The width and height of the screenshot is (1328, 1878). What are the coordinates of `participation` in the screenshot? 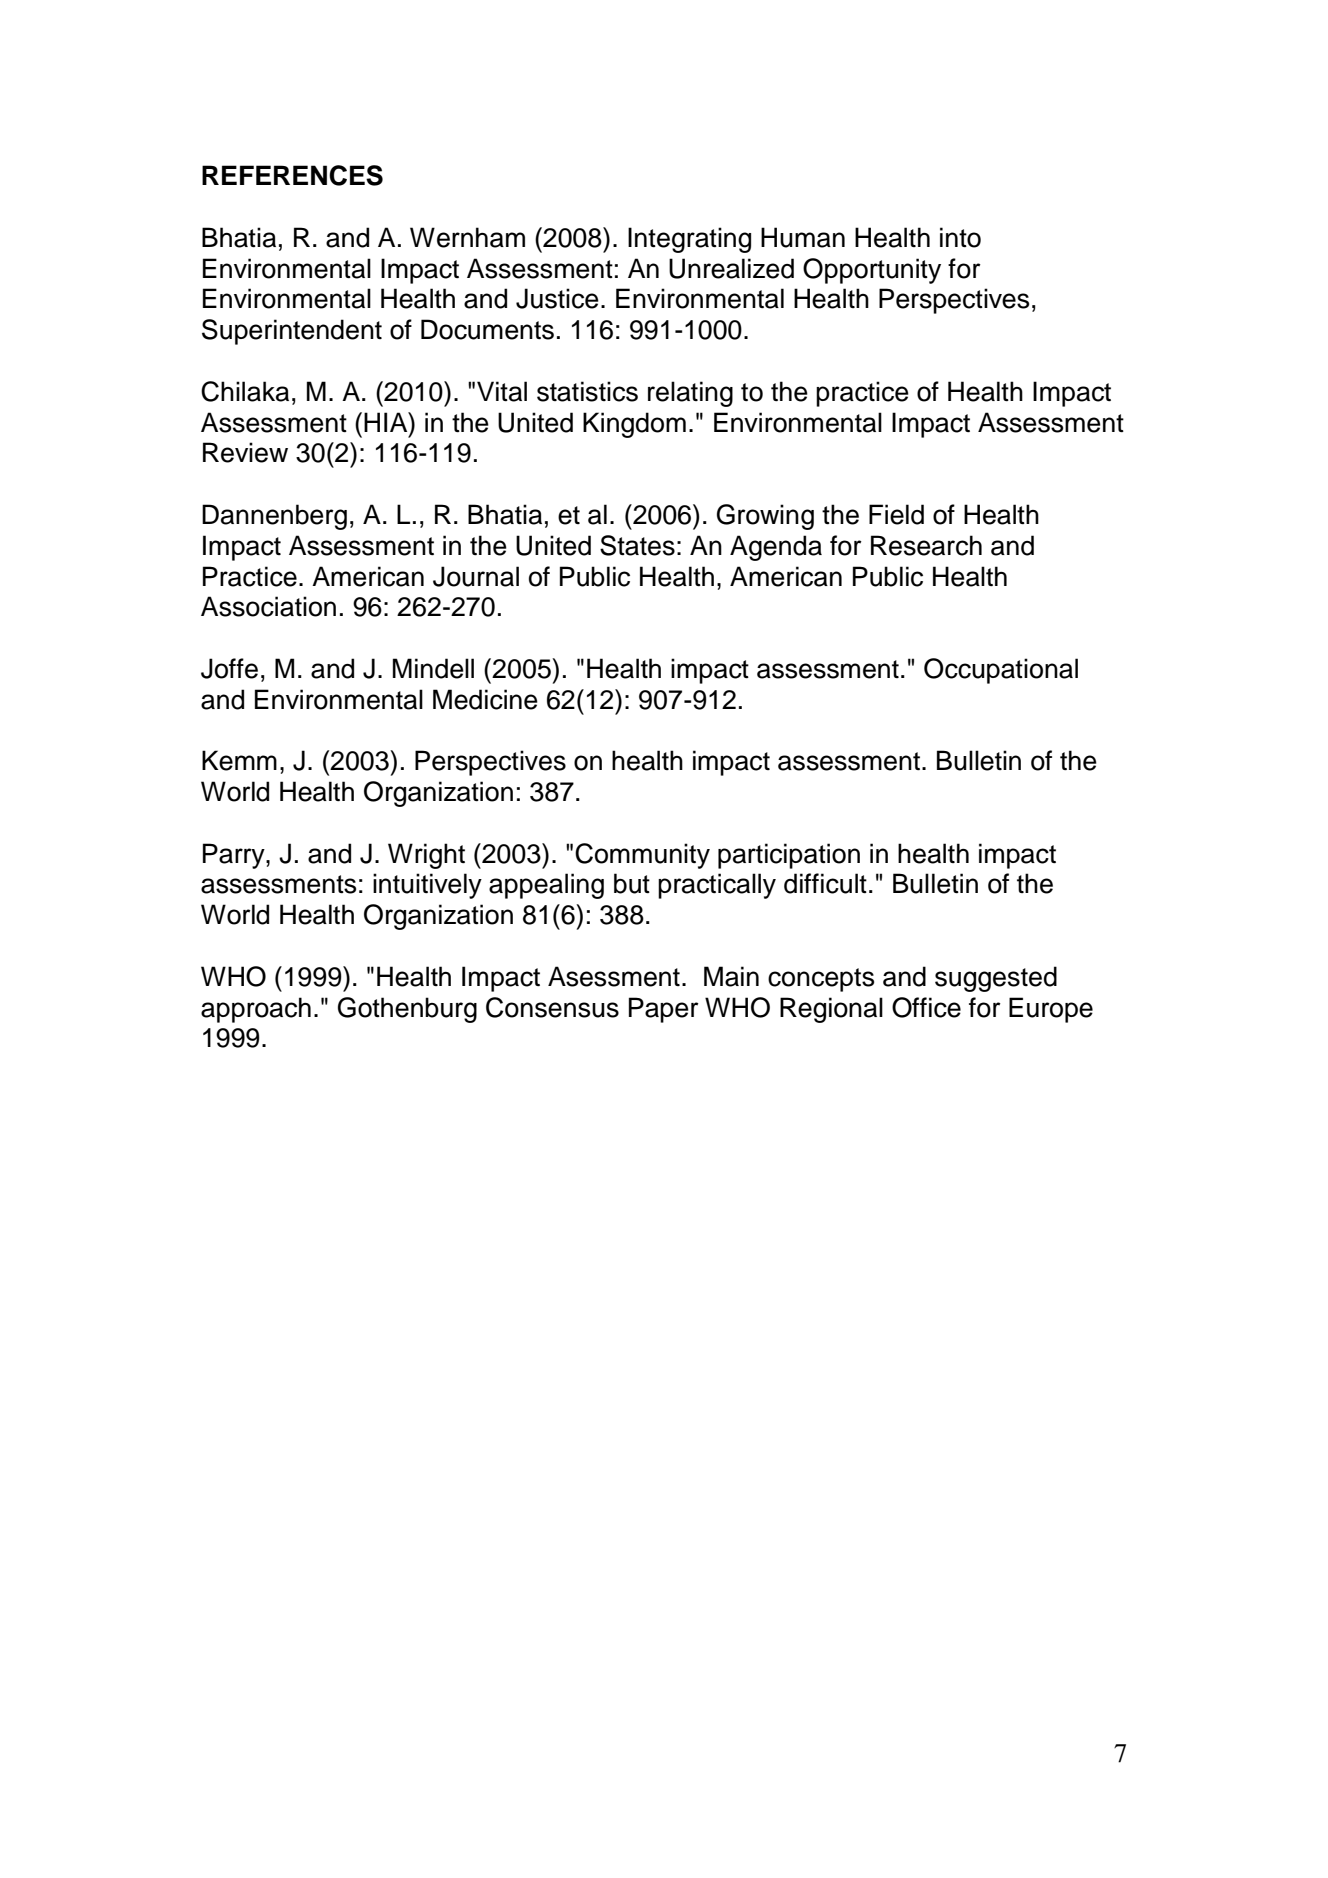 It's located at (789, 856).
